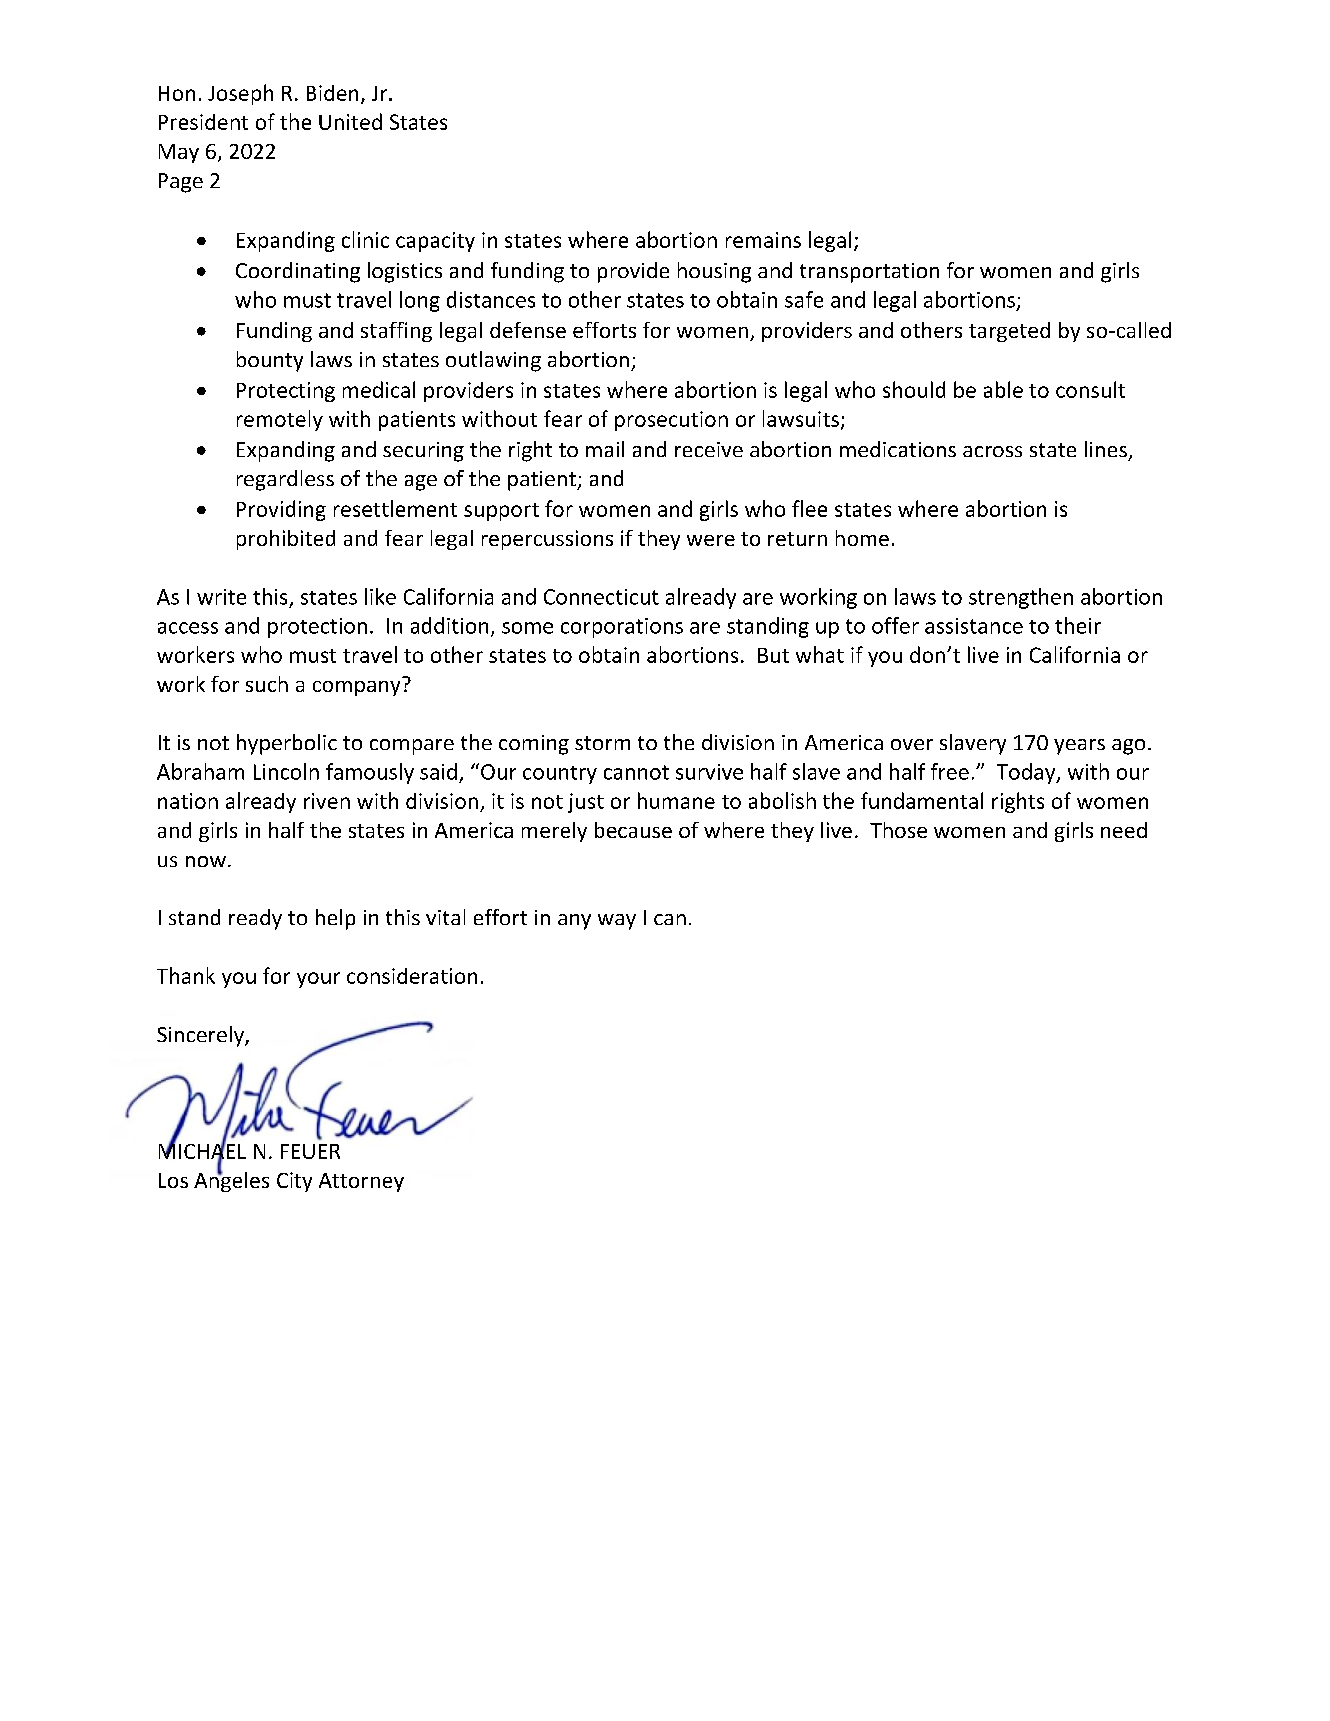  What do you see at coordinates (1003, 389) in the document?
I see `able` at bounding box center [1003, 389].
